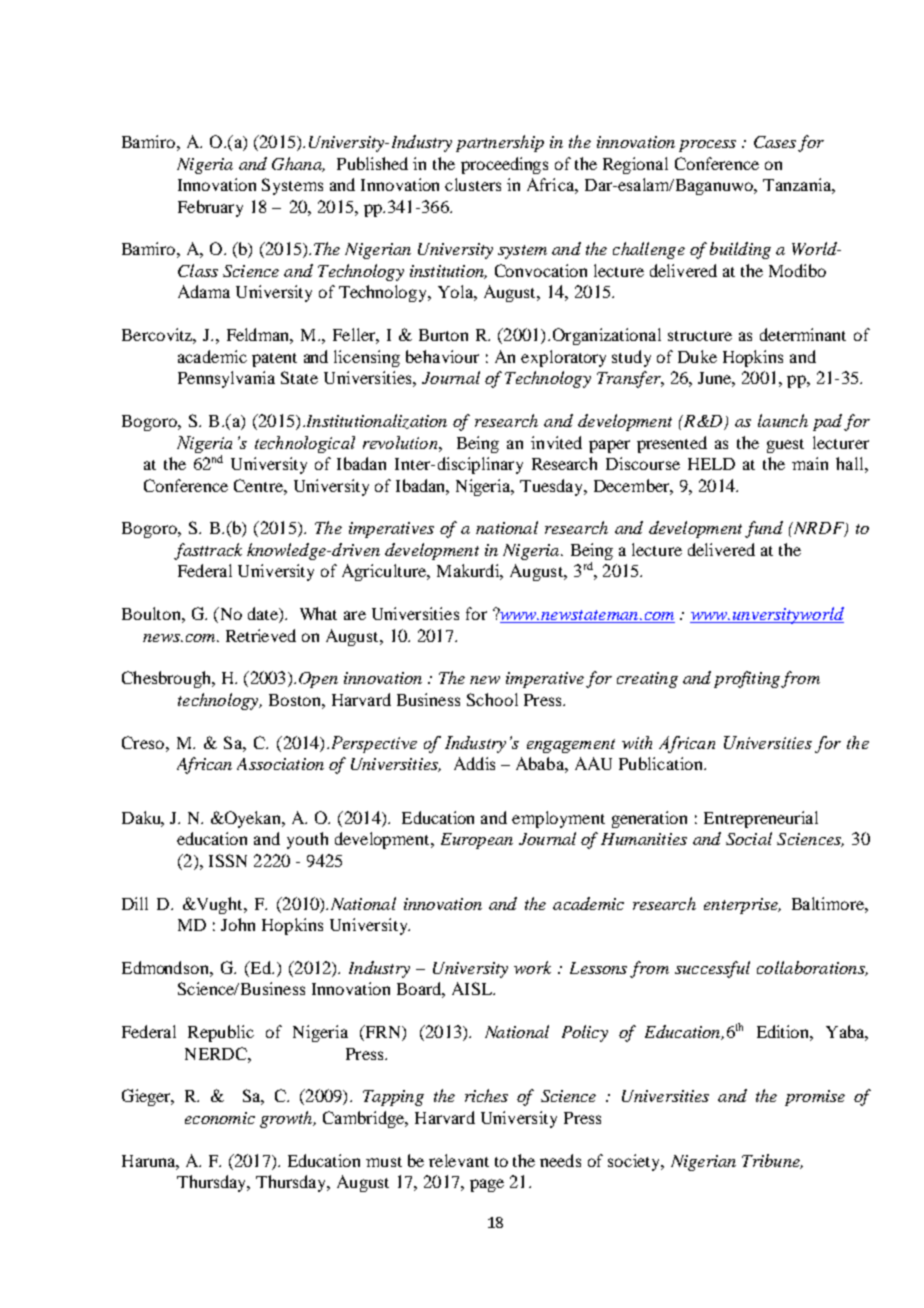  I want to click on ISSN, so click(228, 860).
